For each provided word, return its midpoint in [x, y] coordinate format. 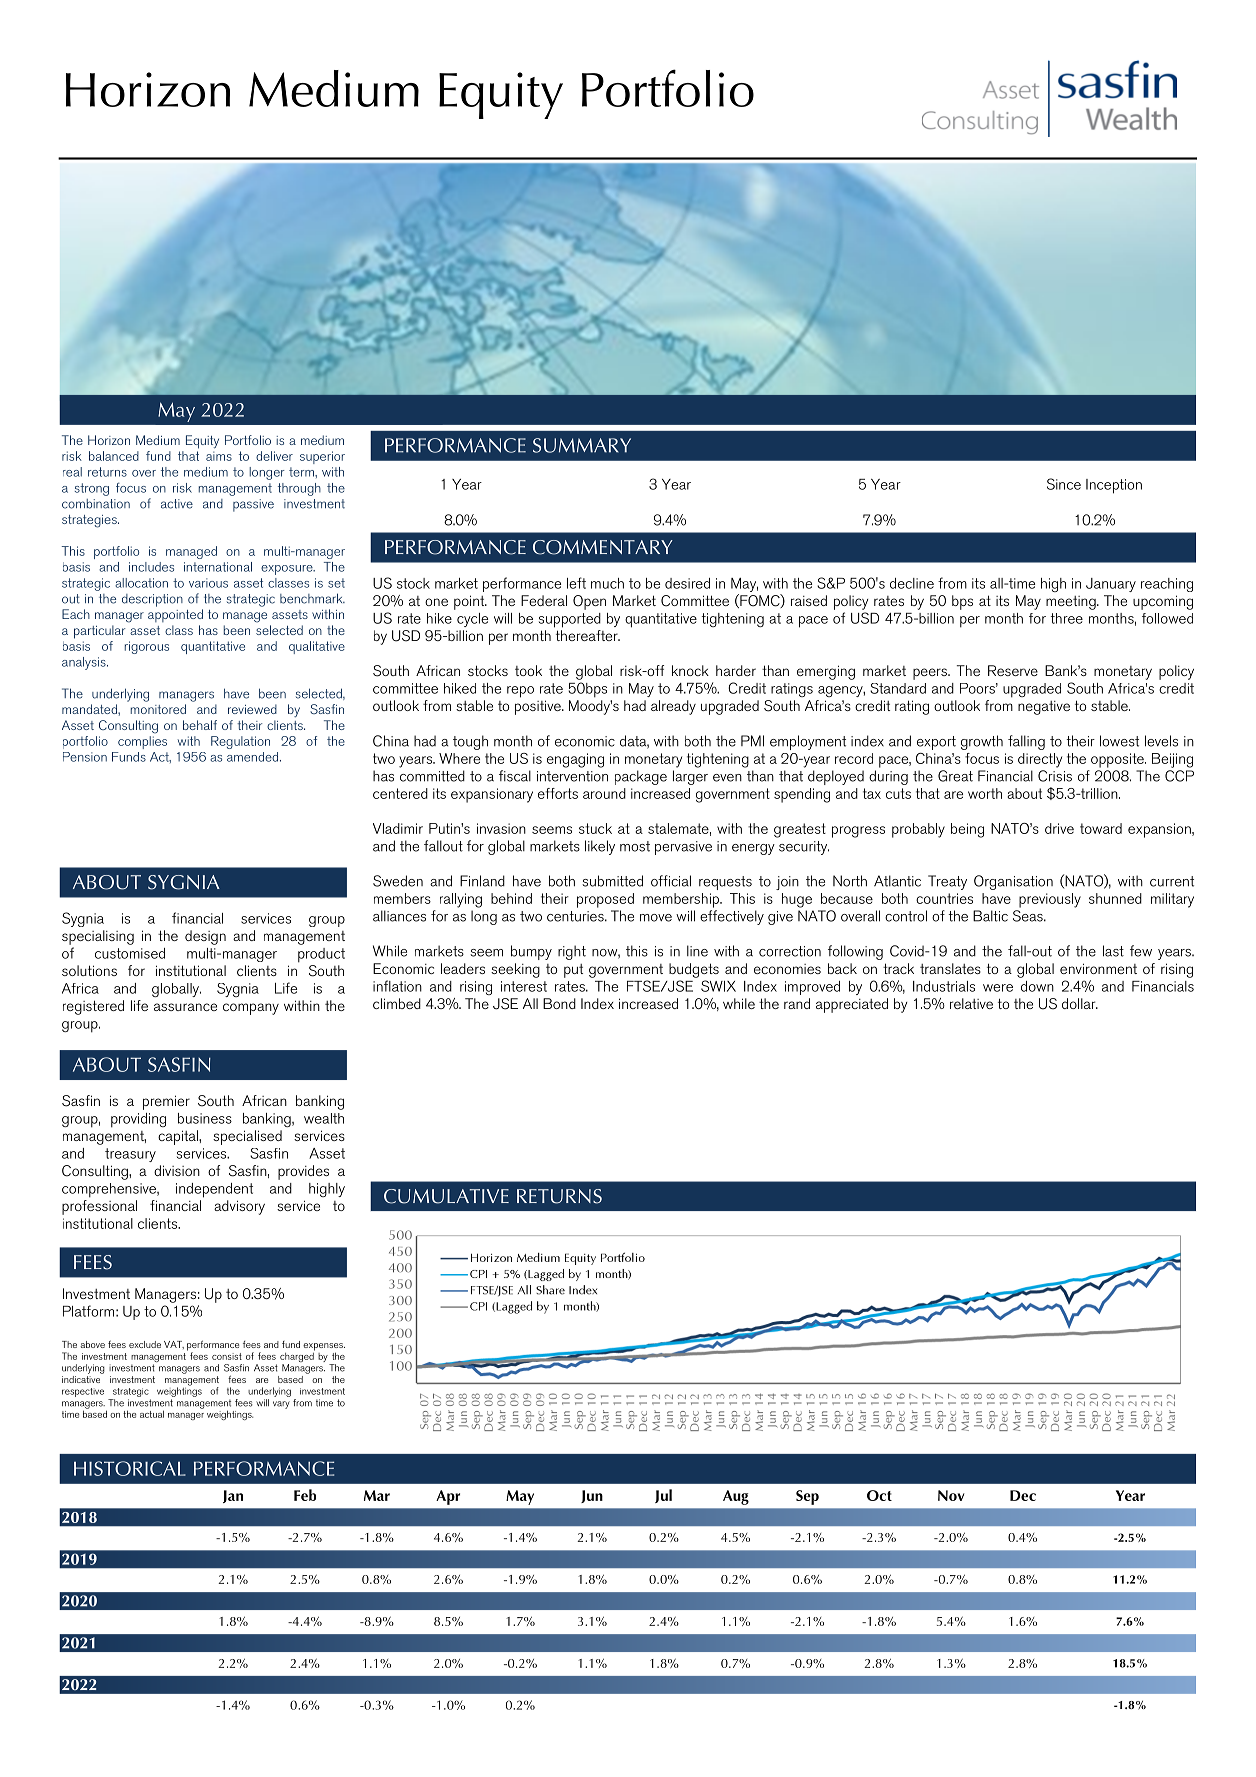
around [604, 793]
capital [179, 1137]
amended [254, 757]
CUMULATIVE [446, 1196]
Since [1064, 484]
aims [219, 456]
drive [1059, 828]
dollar [1080, 1003]
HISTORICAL [130, 1468]
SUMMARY [582, 445]
